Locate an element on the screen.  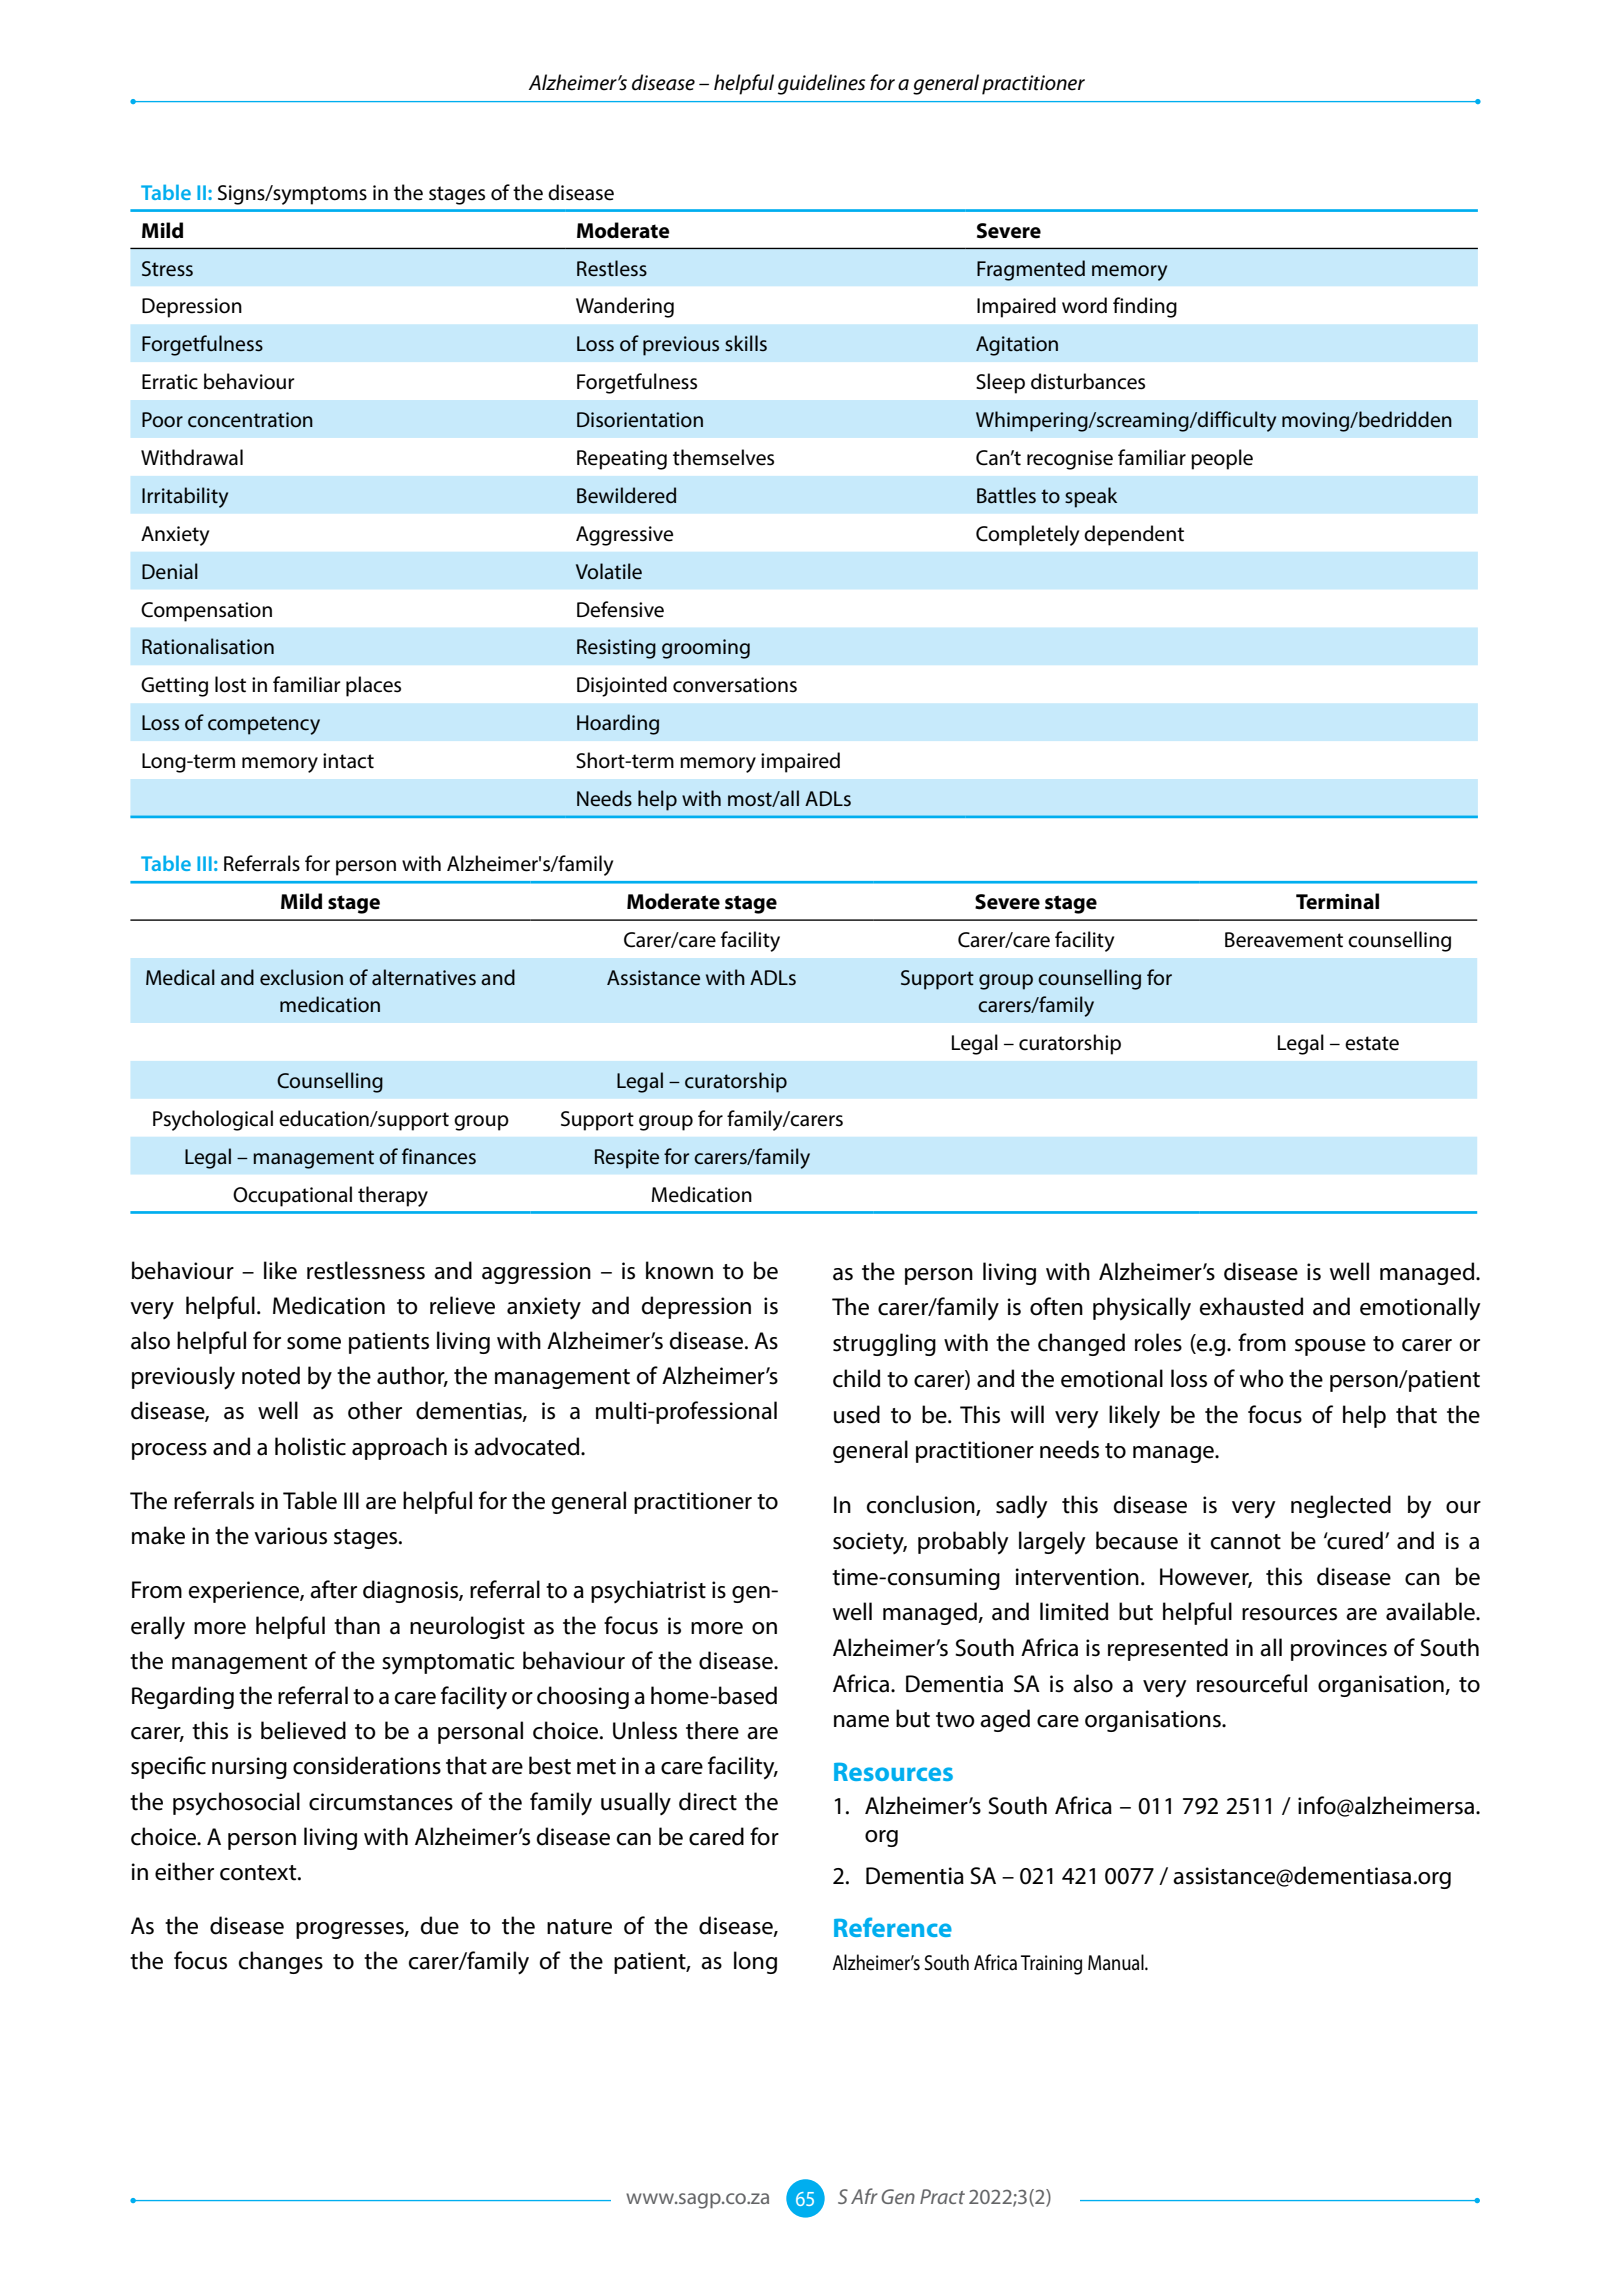
holistic is located at coordinates (310, 1446).
